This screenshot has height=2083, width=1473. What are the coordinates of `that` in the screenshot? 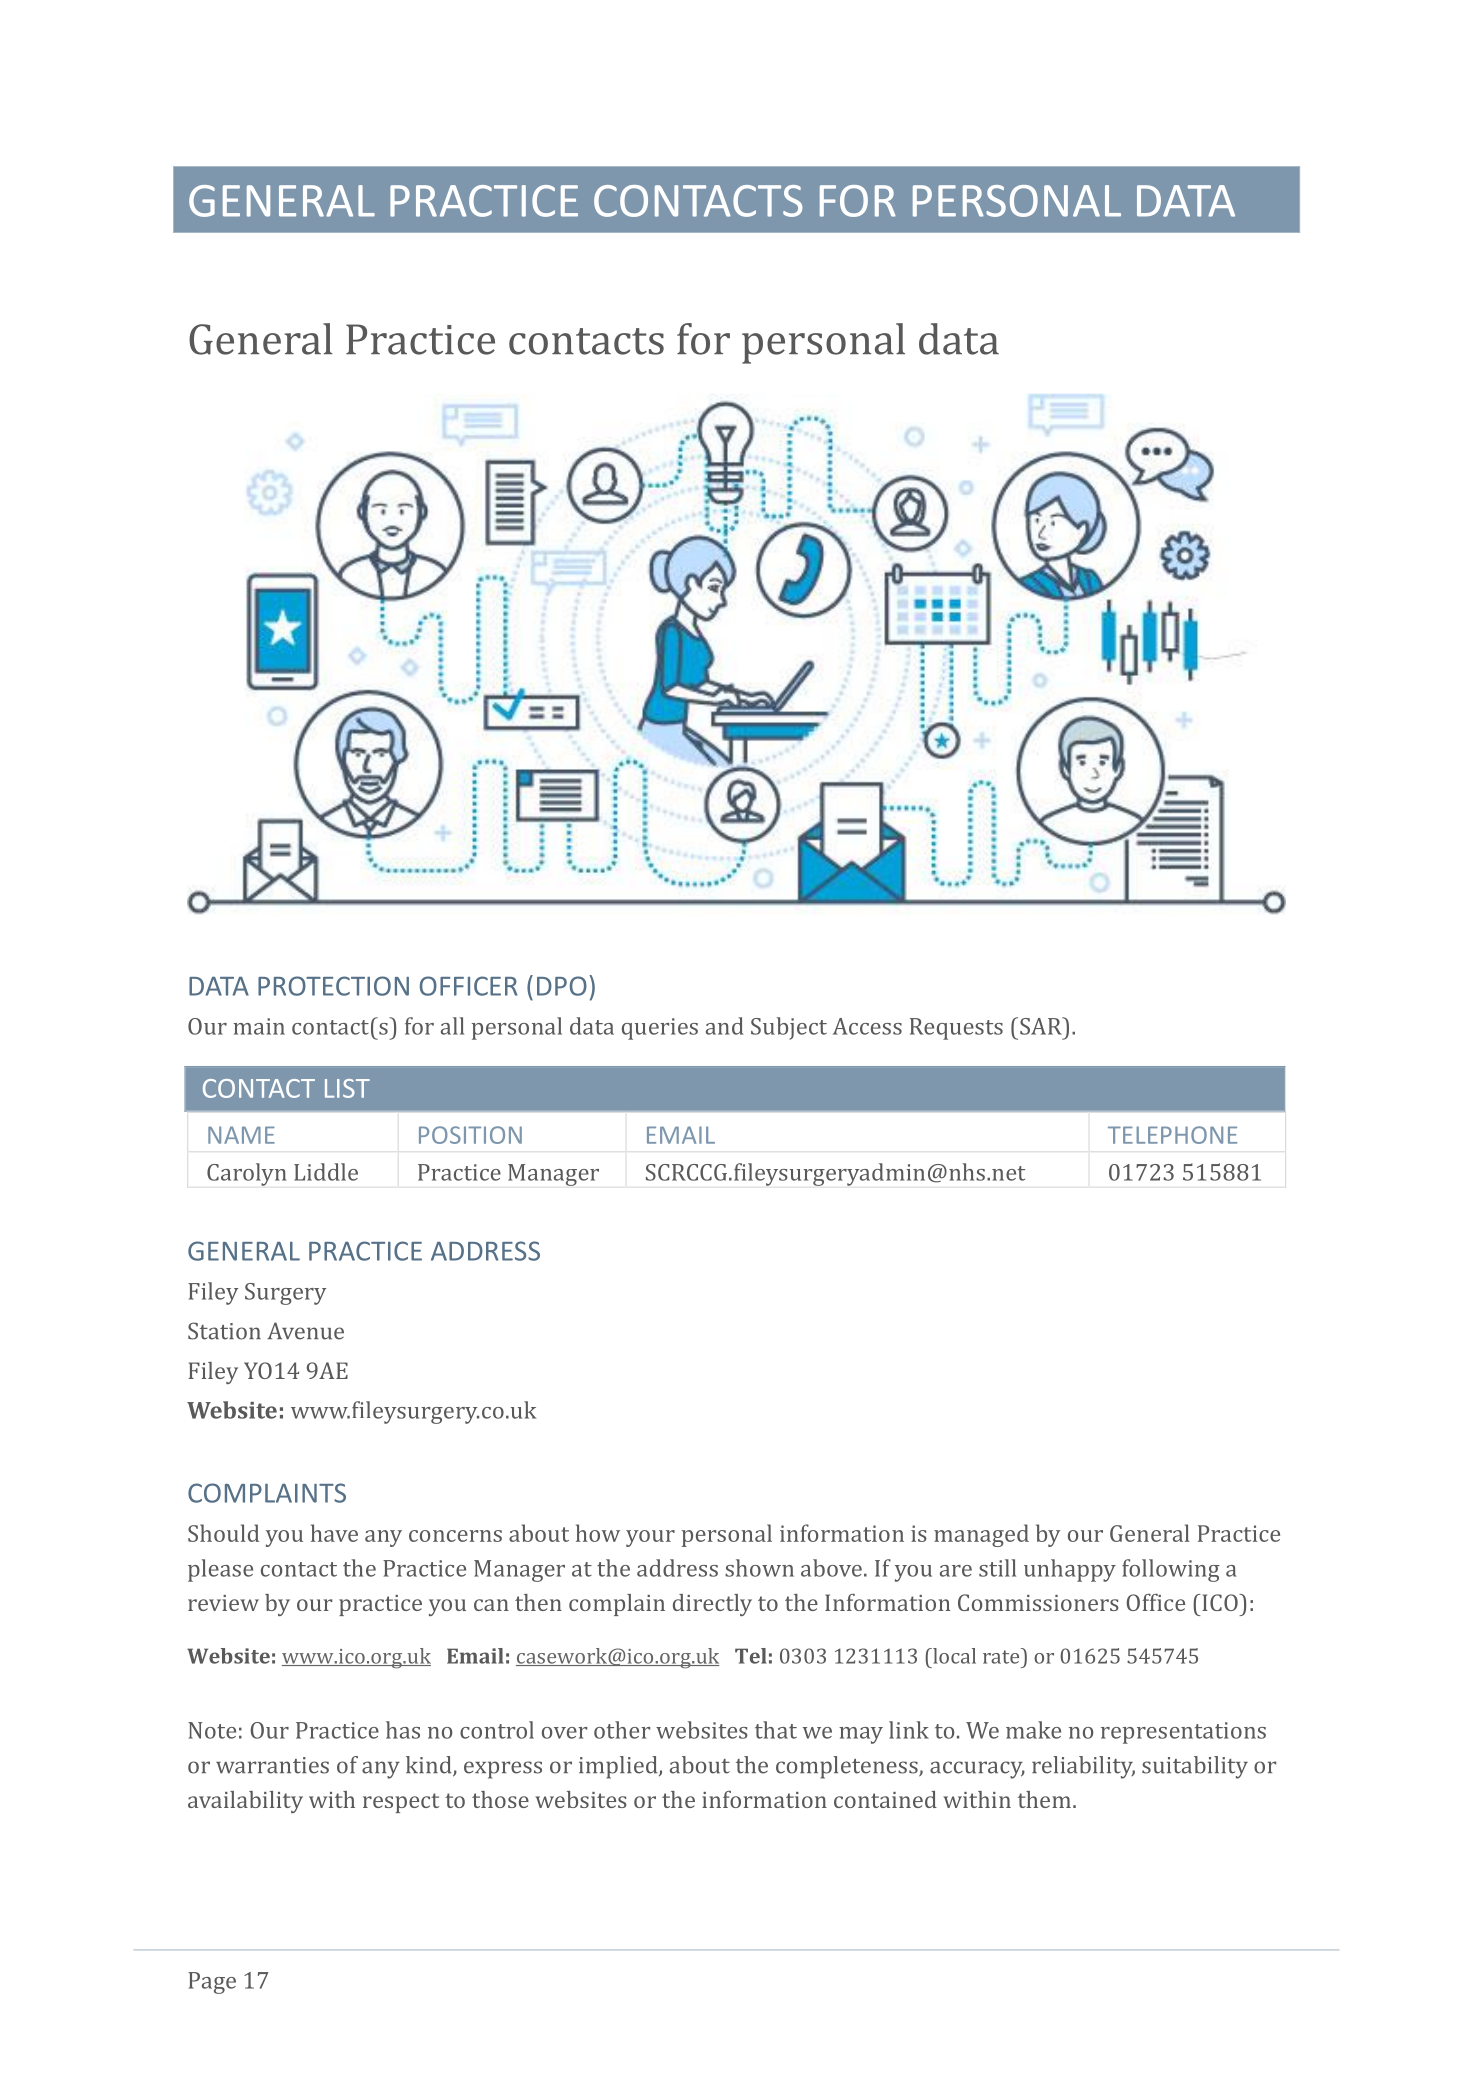 It's located at (776, 1730).
